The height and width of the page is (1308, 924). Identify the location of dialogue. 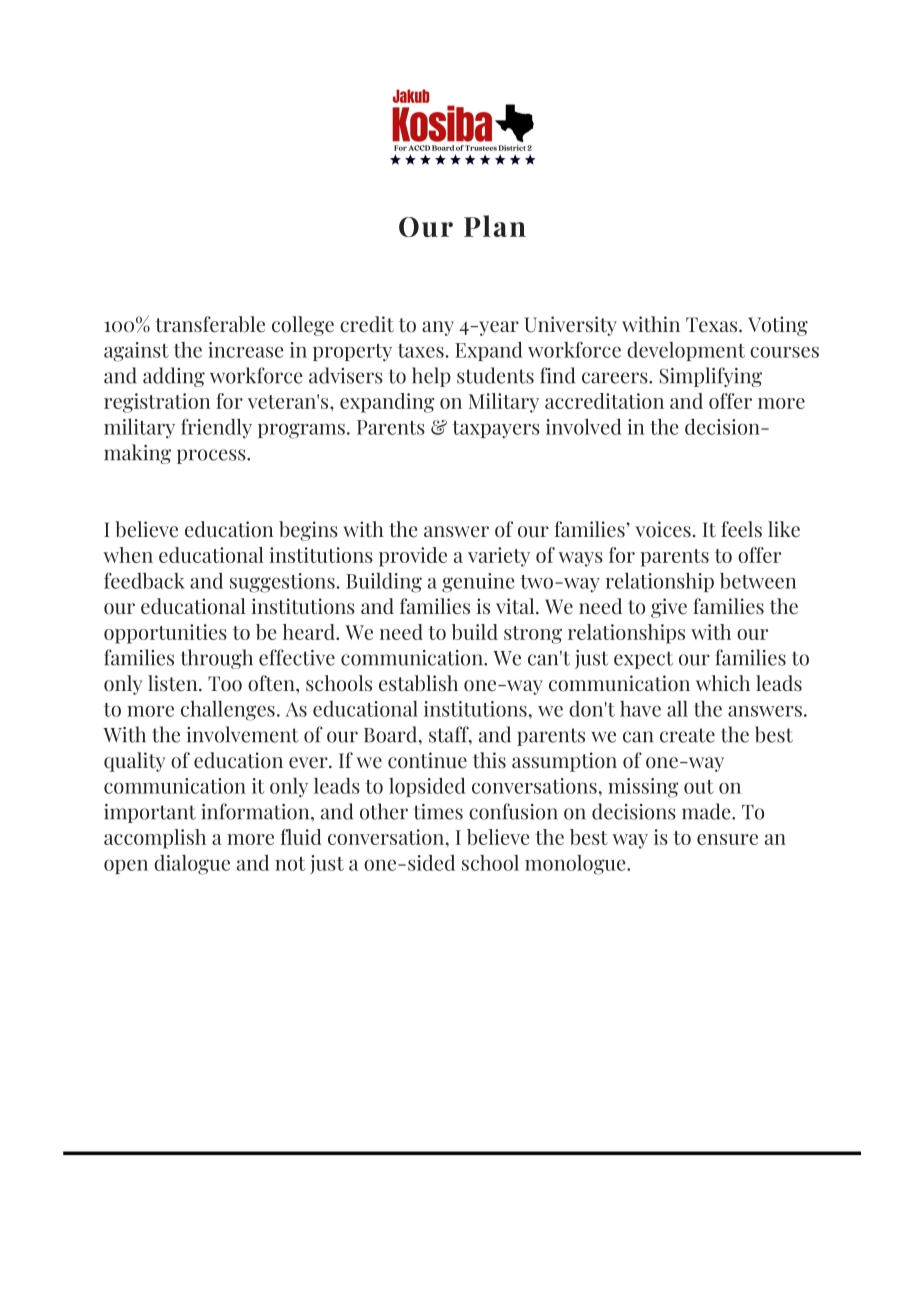
(192, 865).
